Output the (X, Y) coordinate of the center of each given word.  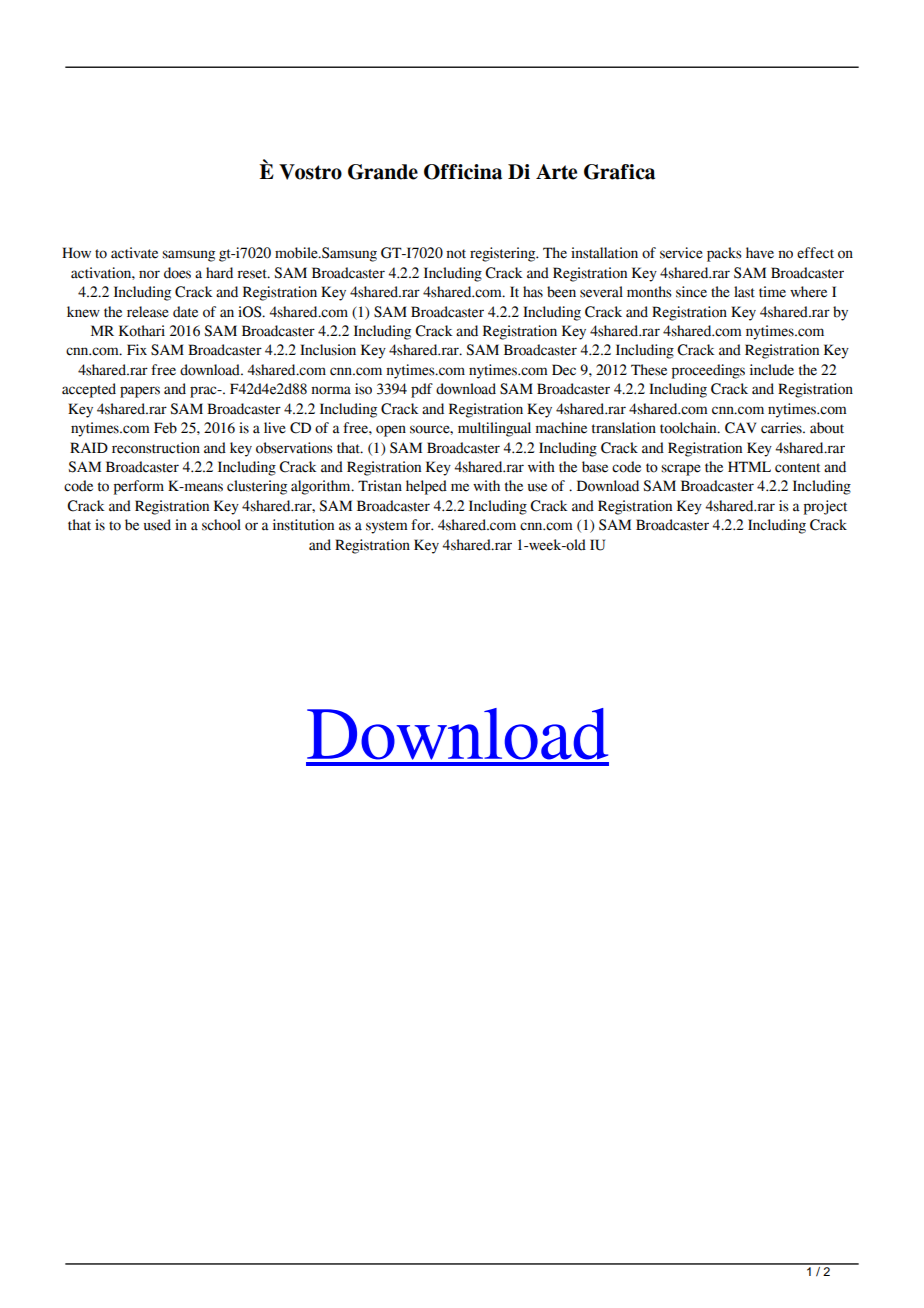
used (157, 525)
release (148, 312)
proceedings (708, 371)
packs (724, 254)
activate (134, 253)
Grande (383, 172)
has (533, 292)
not (456, 254)
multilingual (494, 429)
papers (140, 392)
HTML (749, 466)
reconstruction (156, 448)
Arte (556, 172)
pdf (422, 390)
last (744, 292)
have (760, 253)
